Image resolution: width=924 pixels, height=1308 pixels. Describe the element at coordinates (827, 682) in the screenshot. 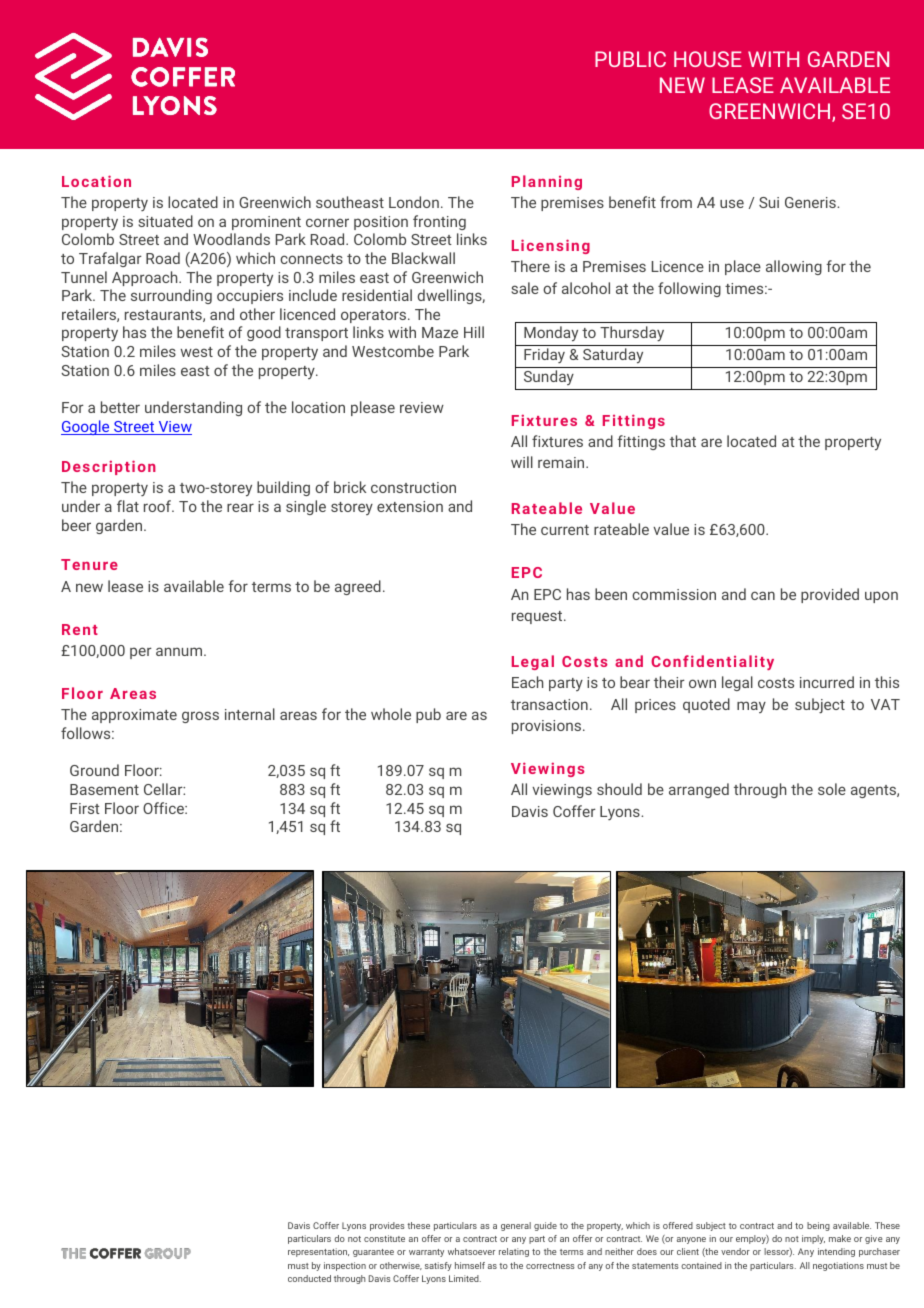

I see `incurred` at that location.
